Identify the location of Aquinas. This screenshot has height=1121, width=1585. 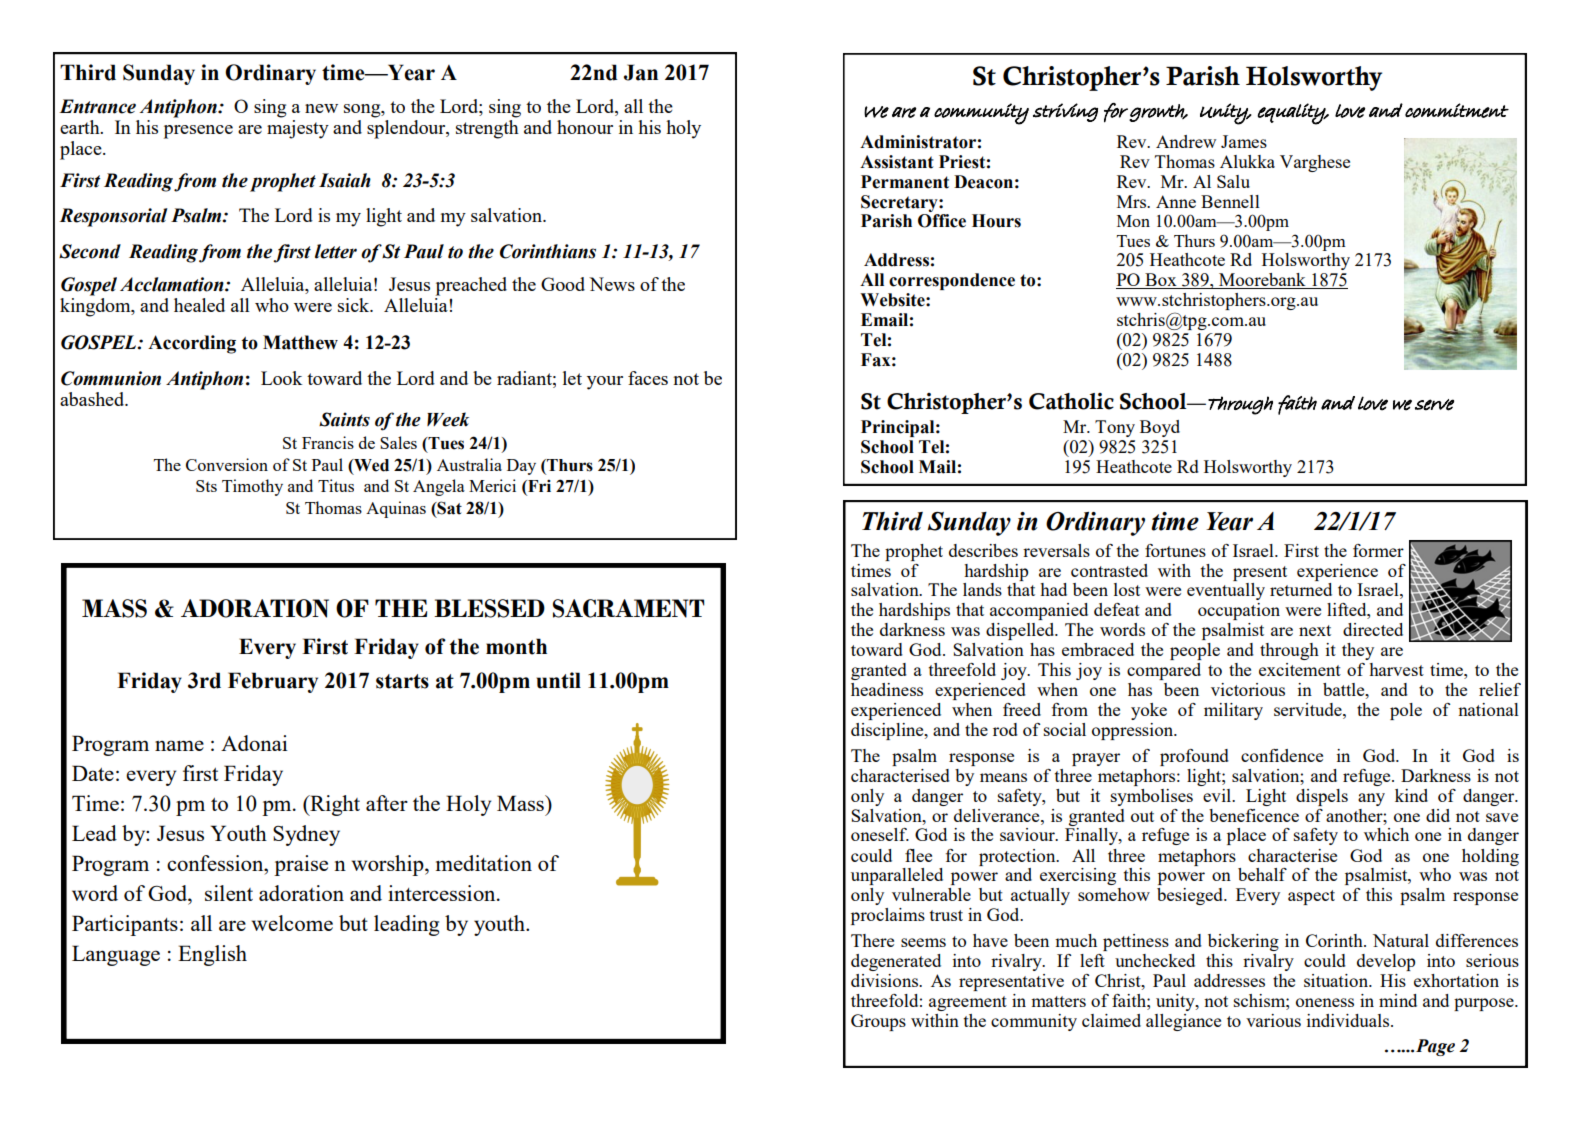
(396, 509).
